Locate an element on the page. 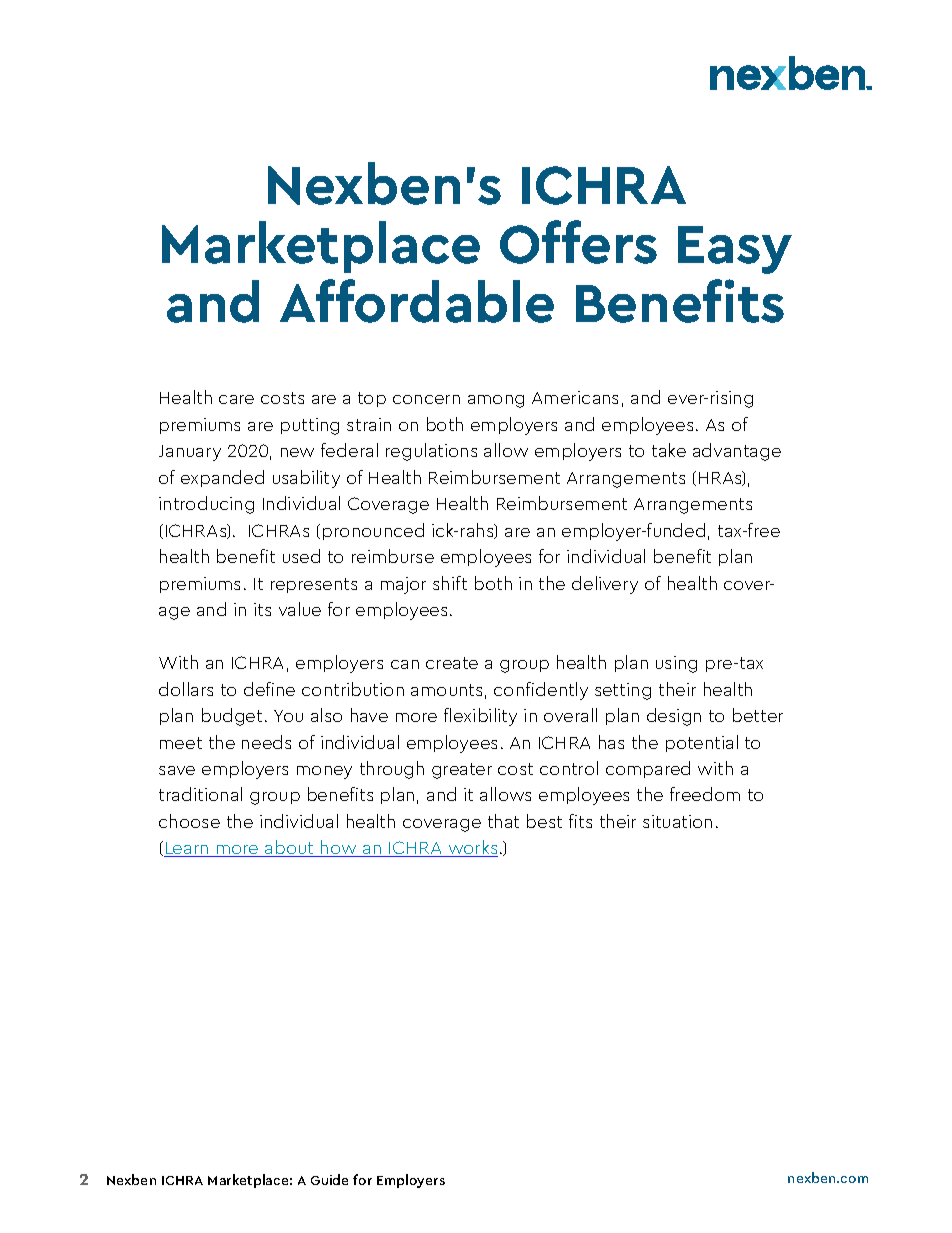 This page has height=1233, width=952. expanded is located at coordinates (222, 478).
